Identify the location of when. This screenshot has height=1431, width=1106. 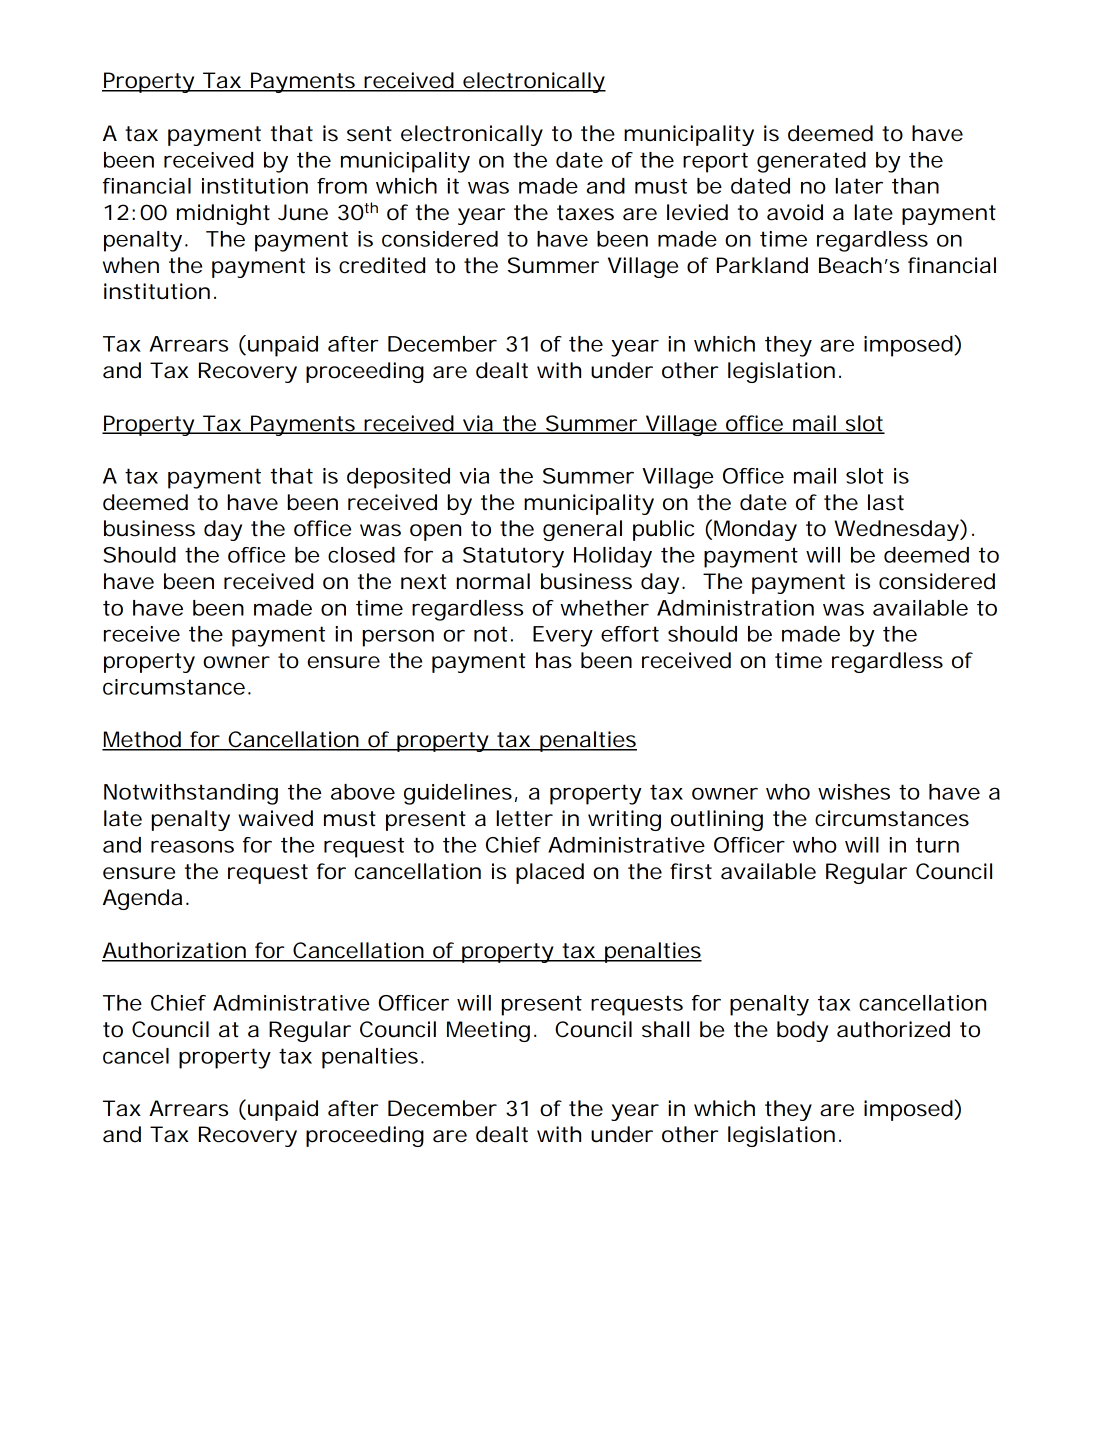
(131, 265).
